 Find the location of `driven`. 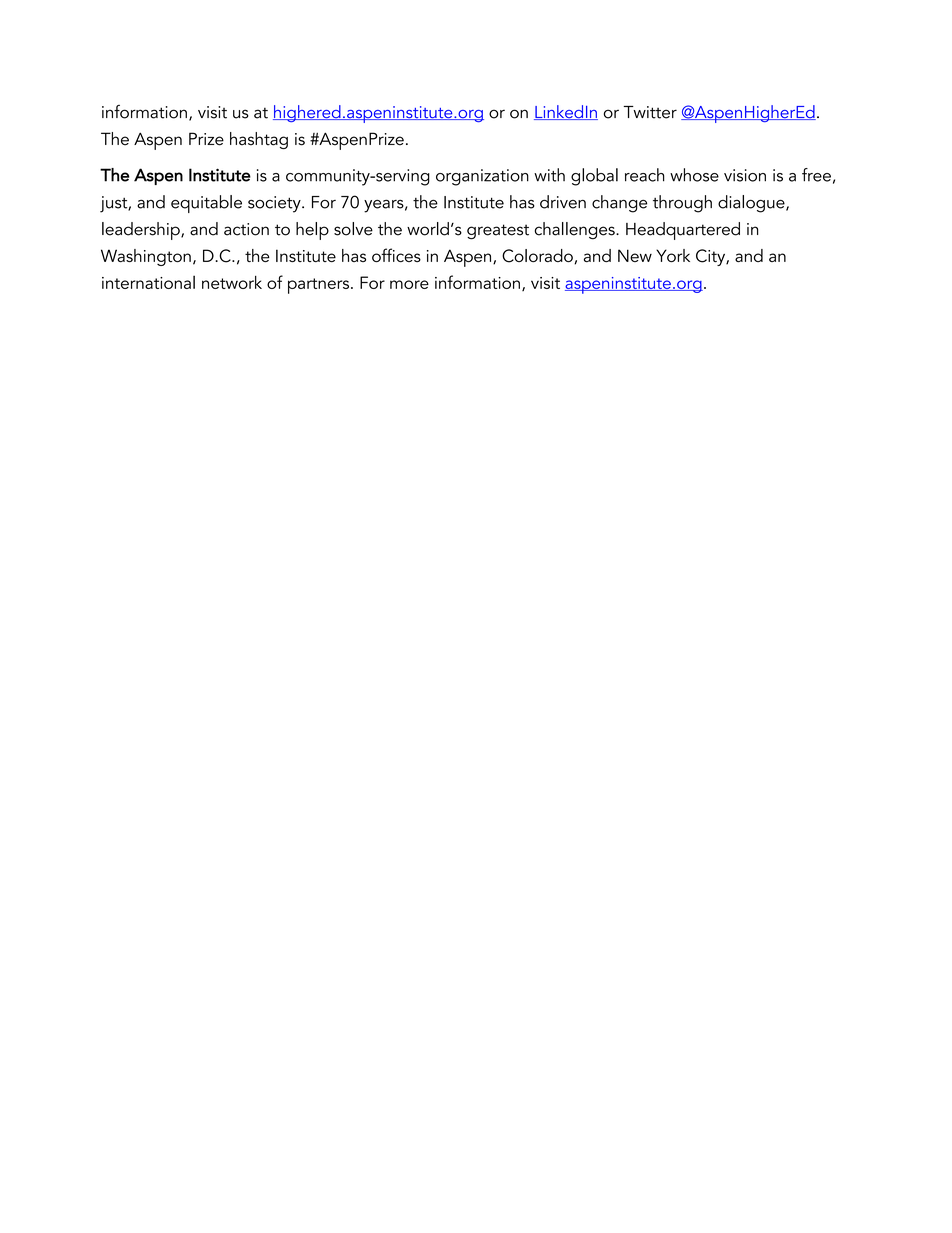

driven is located at coordinates (563, 202).
